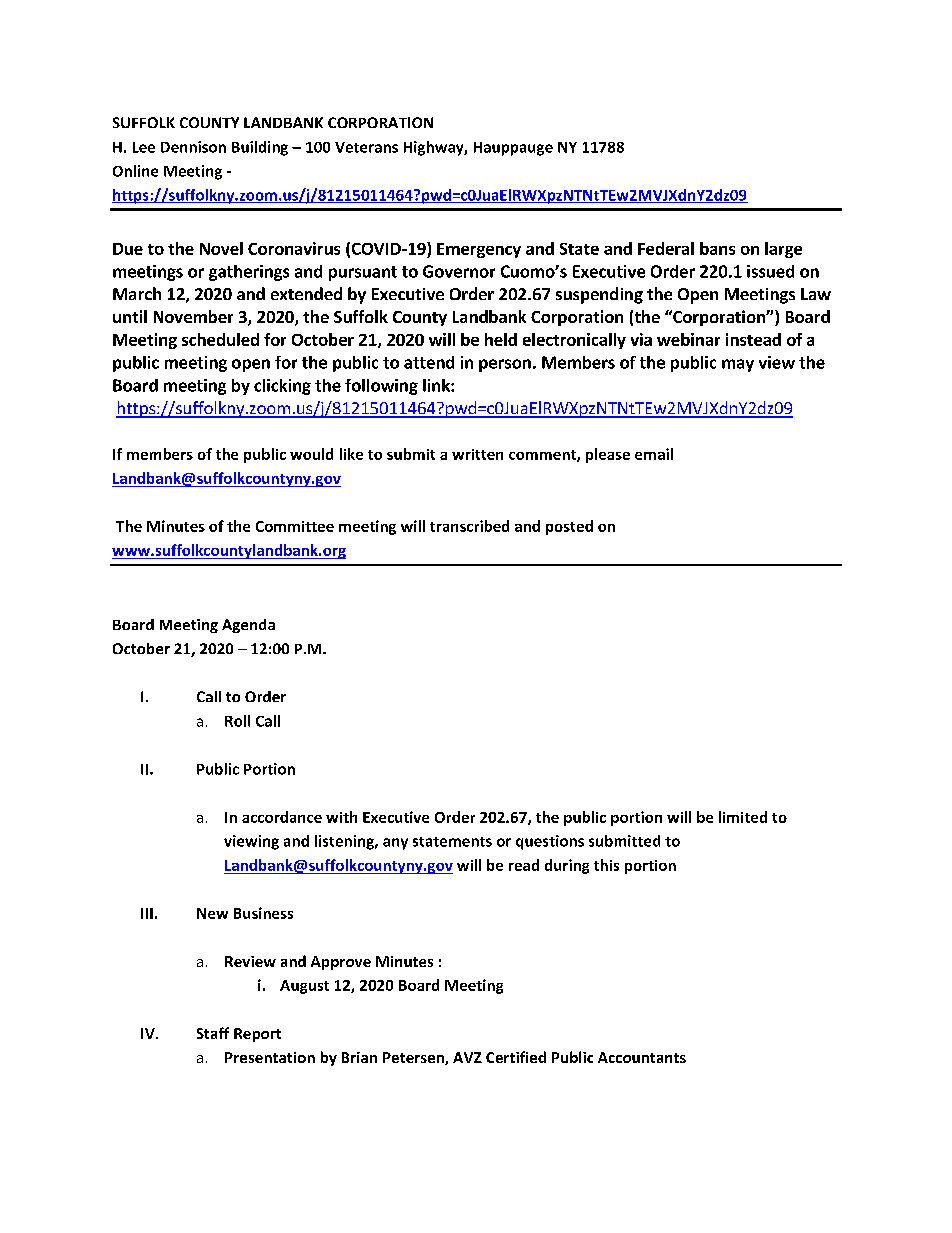 This page has width=952, height=1233. I want to click on may, so click(738, 365).
